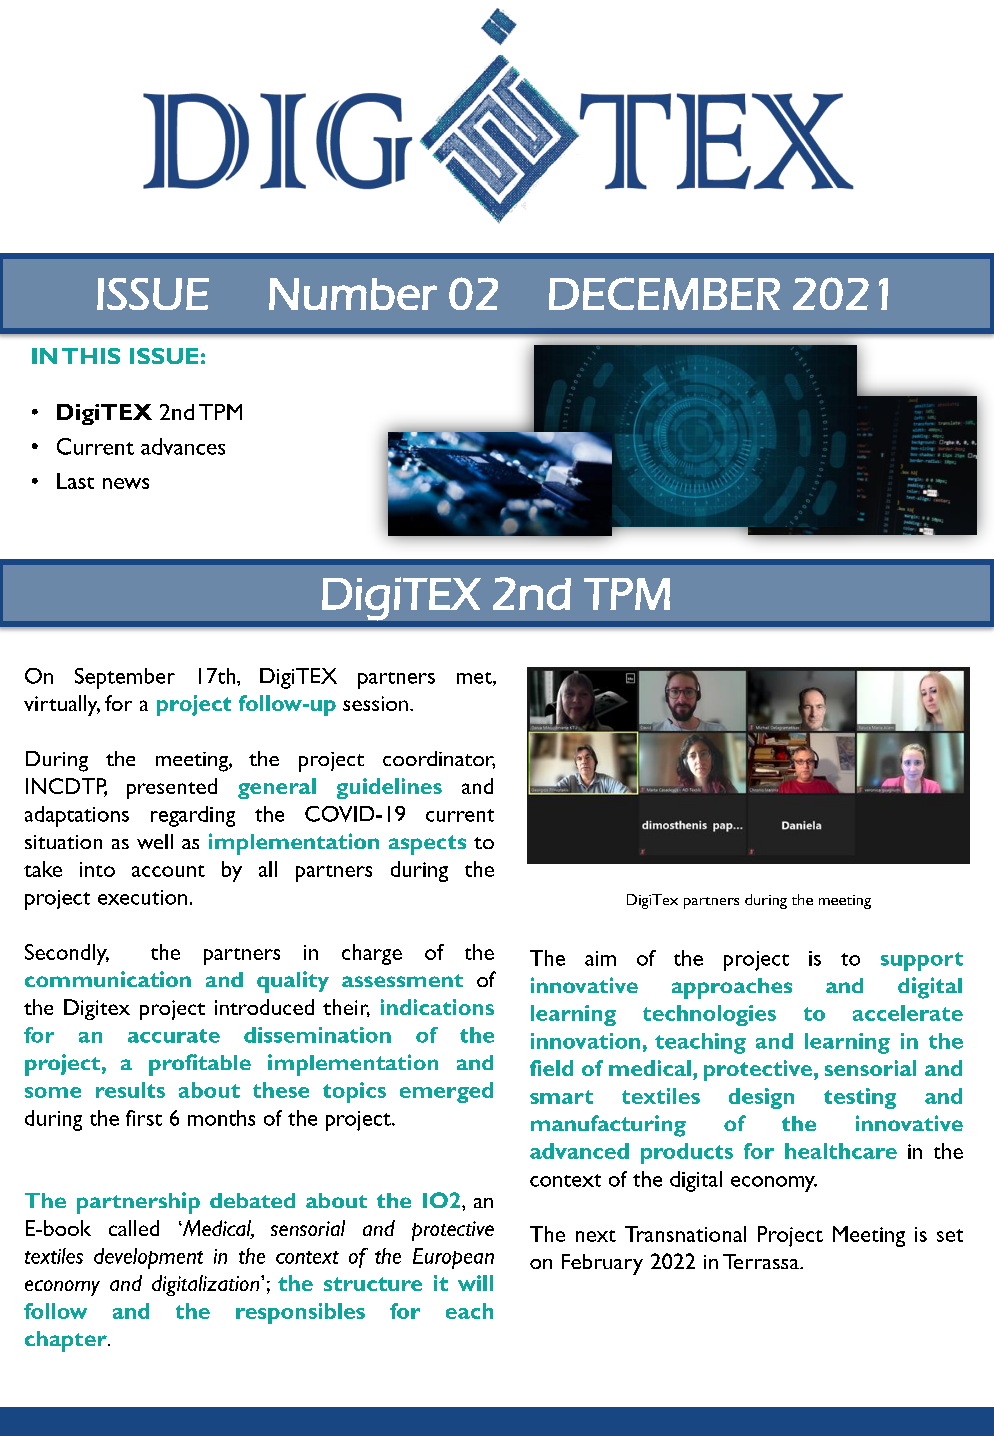 The image size is (994, 1436). I want to click on set, so click(950, 1235).
